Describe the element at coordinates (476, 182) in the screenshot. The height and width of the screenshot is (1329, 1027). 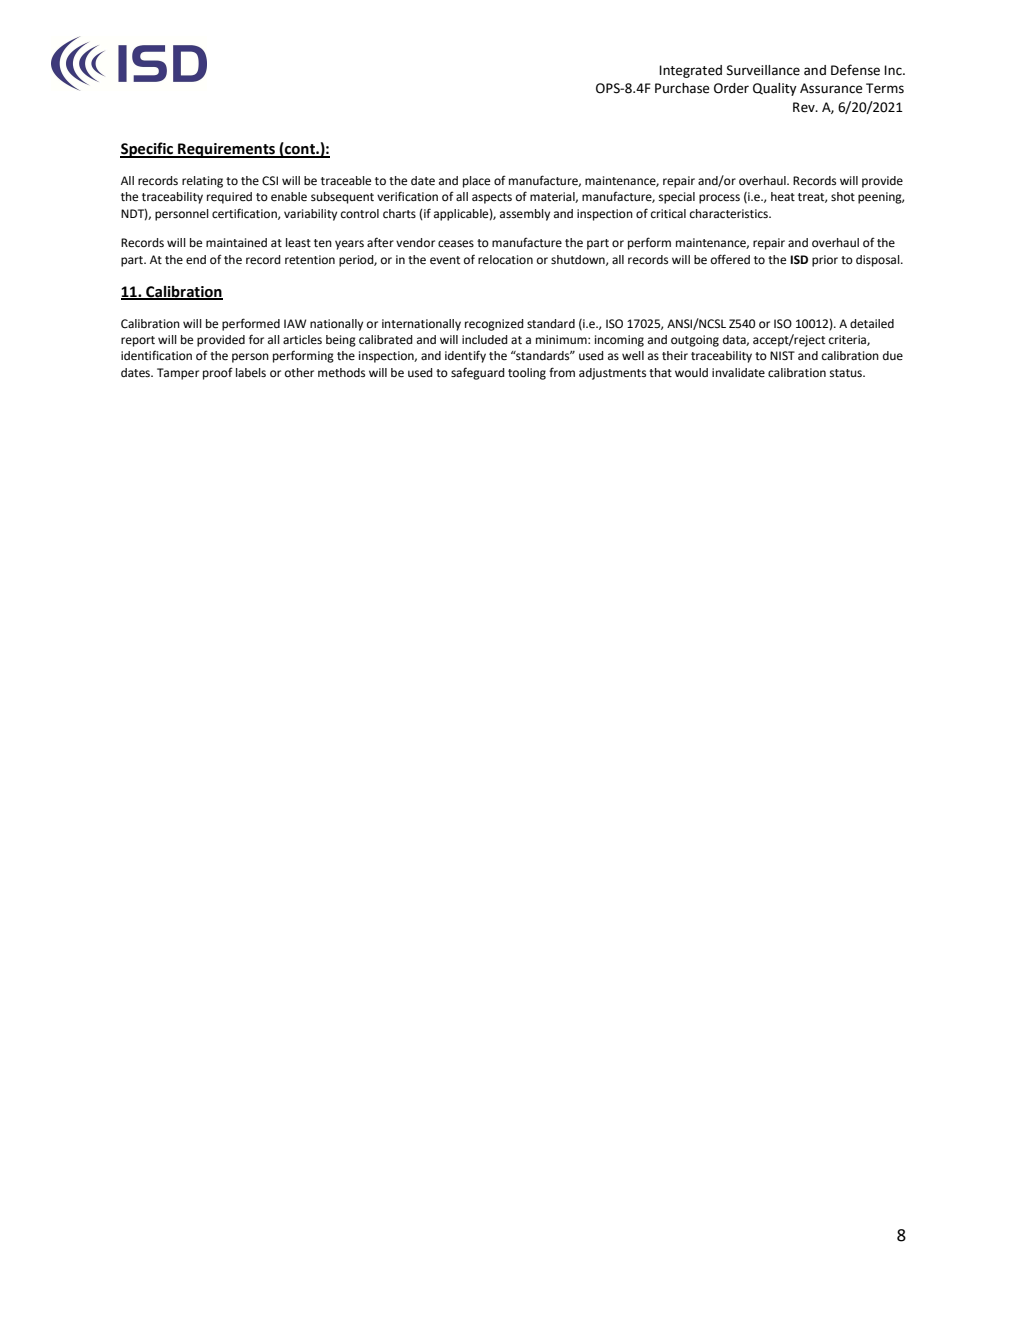
I see `place` at that location.
